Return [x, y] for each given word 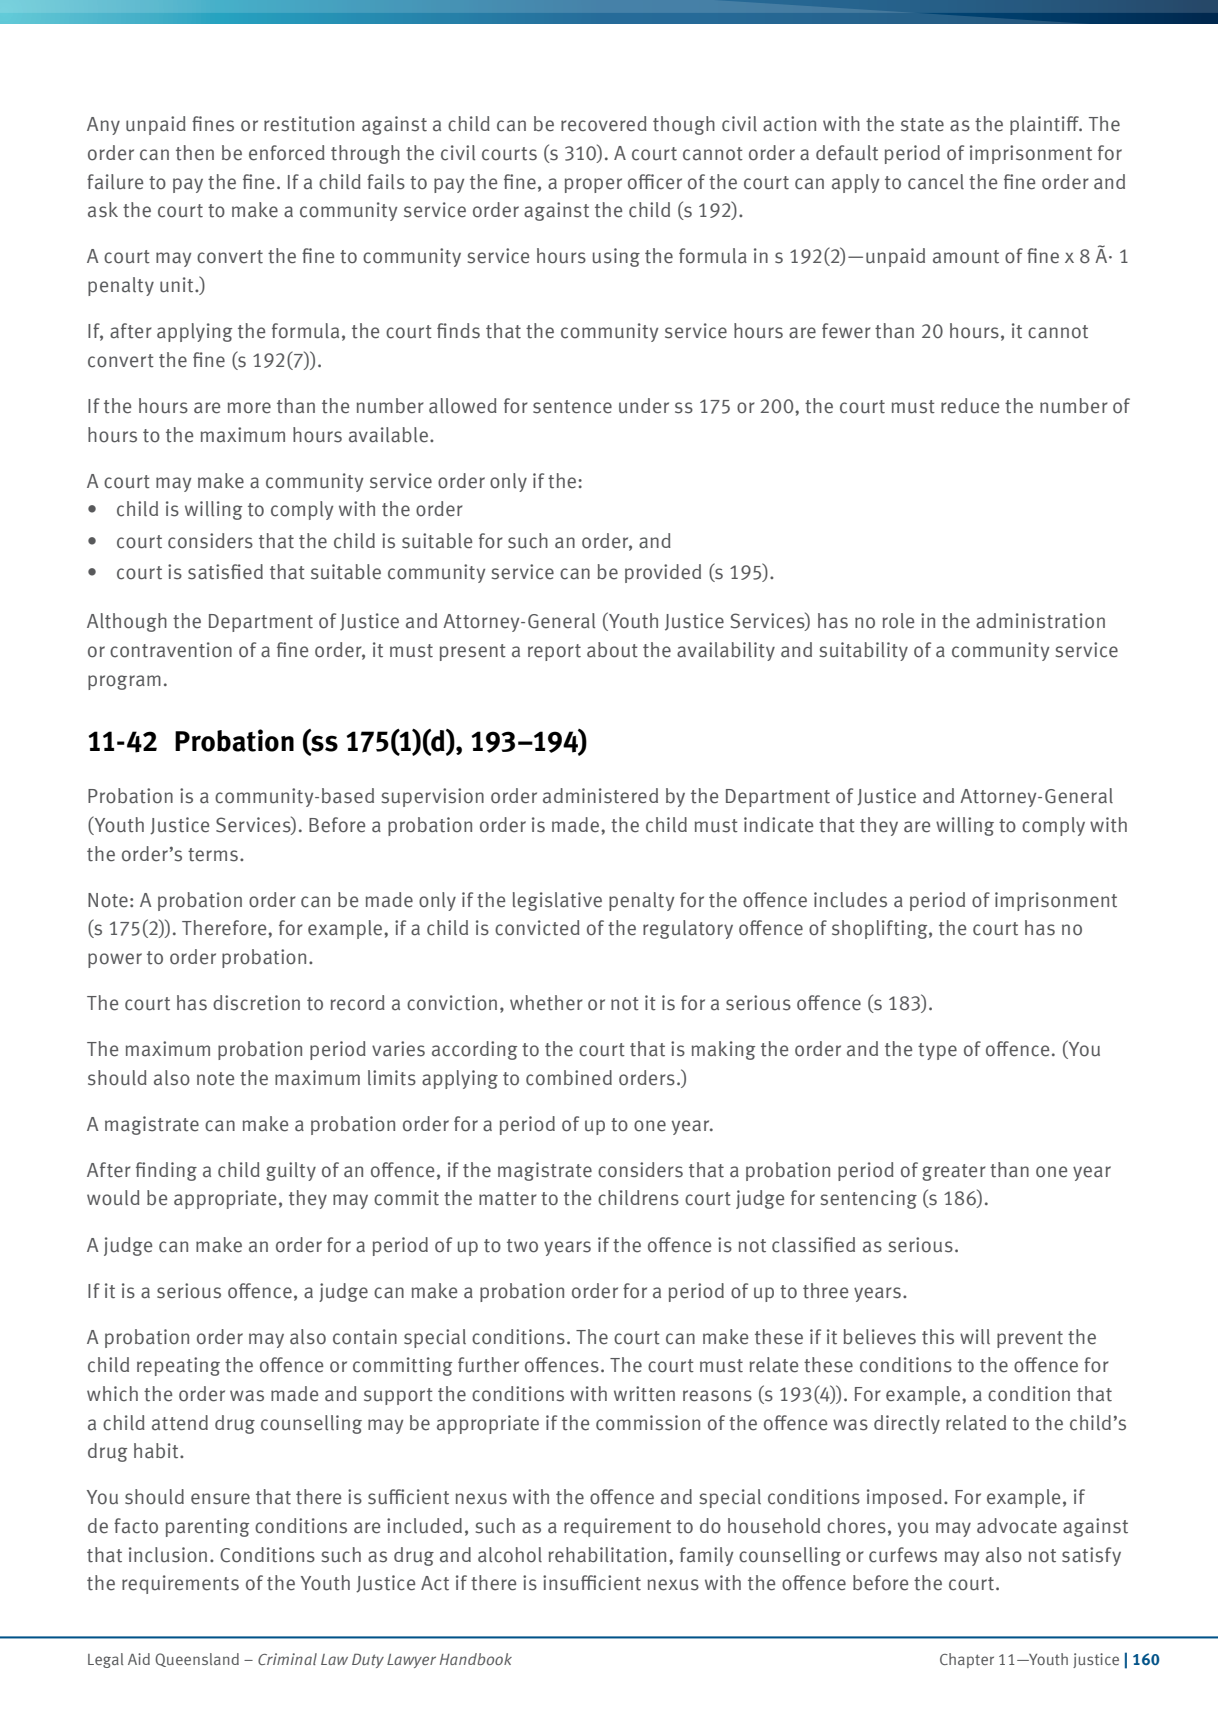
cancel [936, 182]
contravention [171, 650]
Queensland [197, 1660]
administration [1040, 621]
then [195, 153]
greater [954, 1172]
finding [166, 1171]
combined [569, 1078]
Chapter [967, 1660]
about [612, 650]
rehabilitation [607, 1555]
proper [593, 185]
